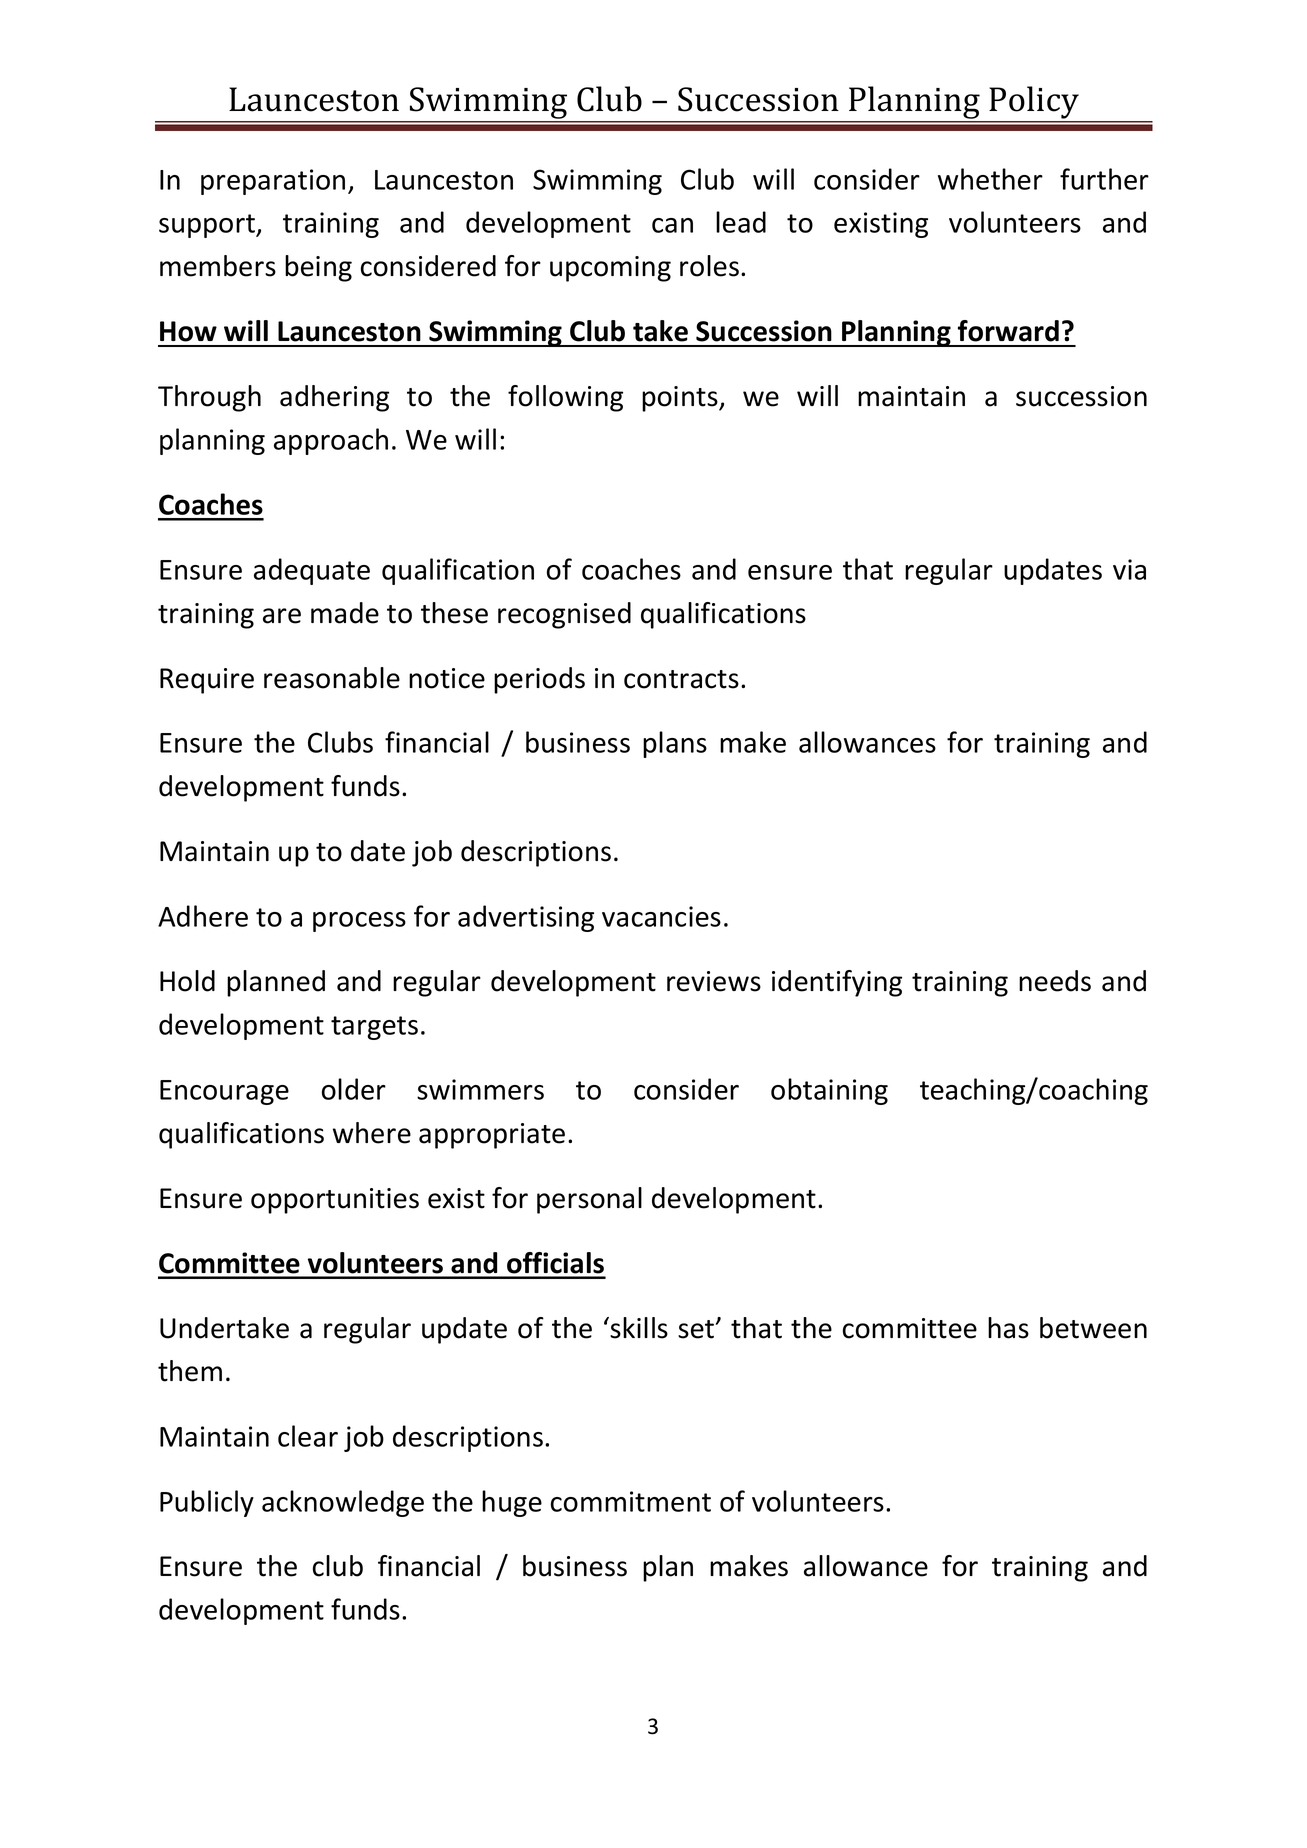 This screenshot has width=1307, height=1848. Describe the element at coordinates (359, 922) in the screenshot. I see `process` at that location.
